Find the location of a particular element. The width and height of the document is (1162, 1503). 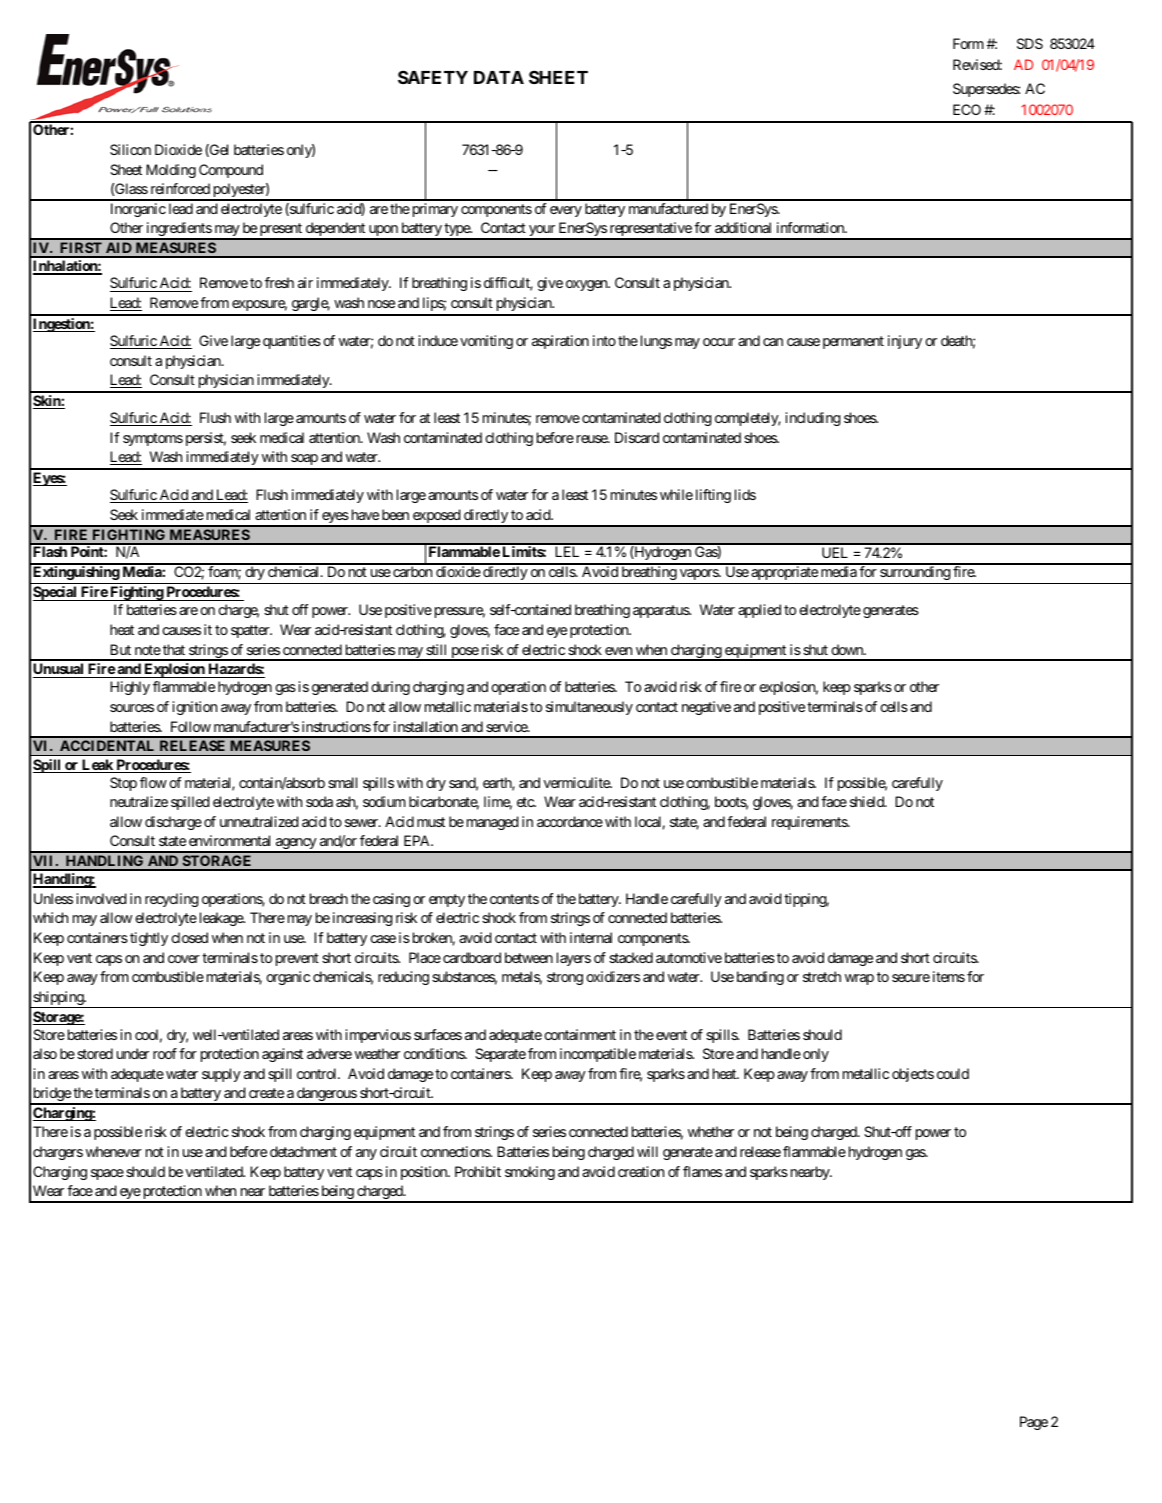

UEL is located at coordinates (835, 552).
